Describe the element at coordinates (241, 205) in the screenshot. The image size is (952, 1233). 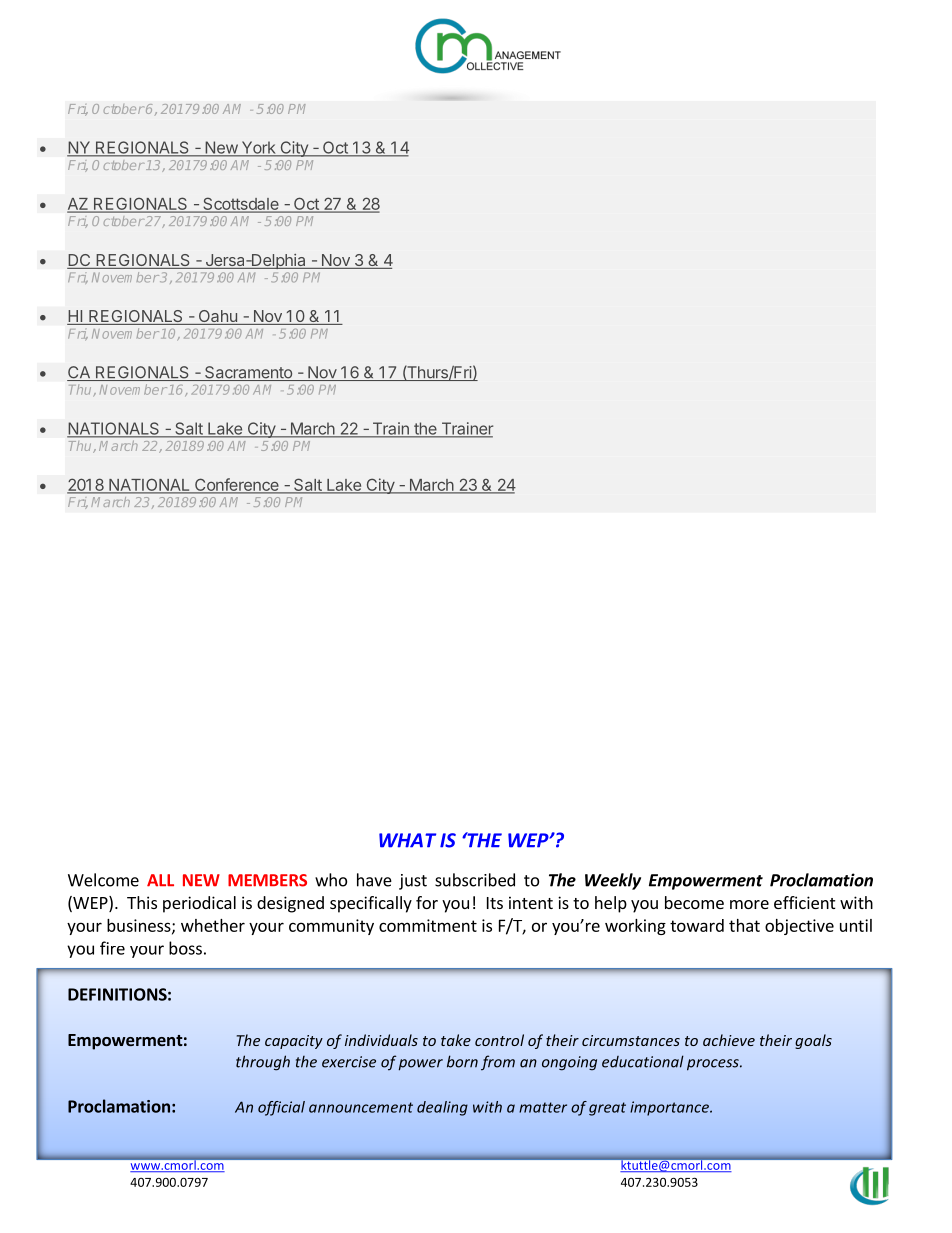
I see `Scottsdale` at that location.
